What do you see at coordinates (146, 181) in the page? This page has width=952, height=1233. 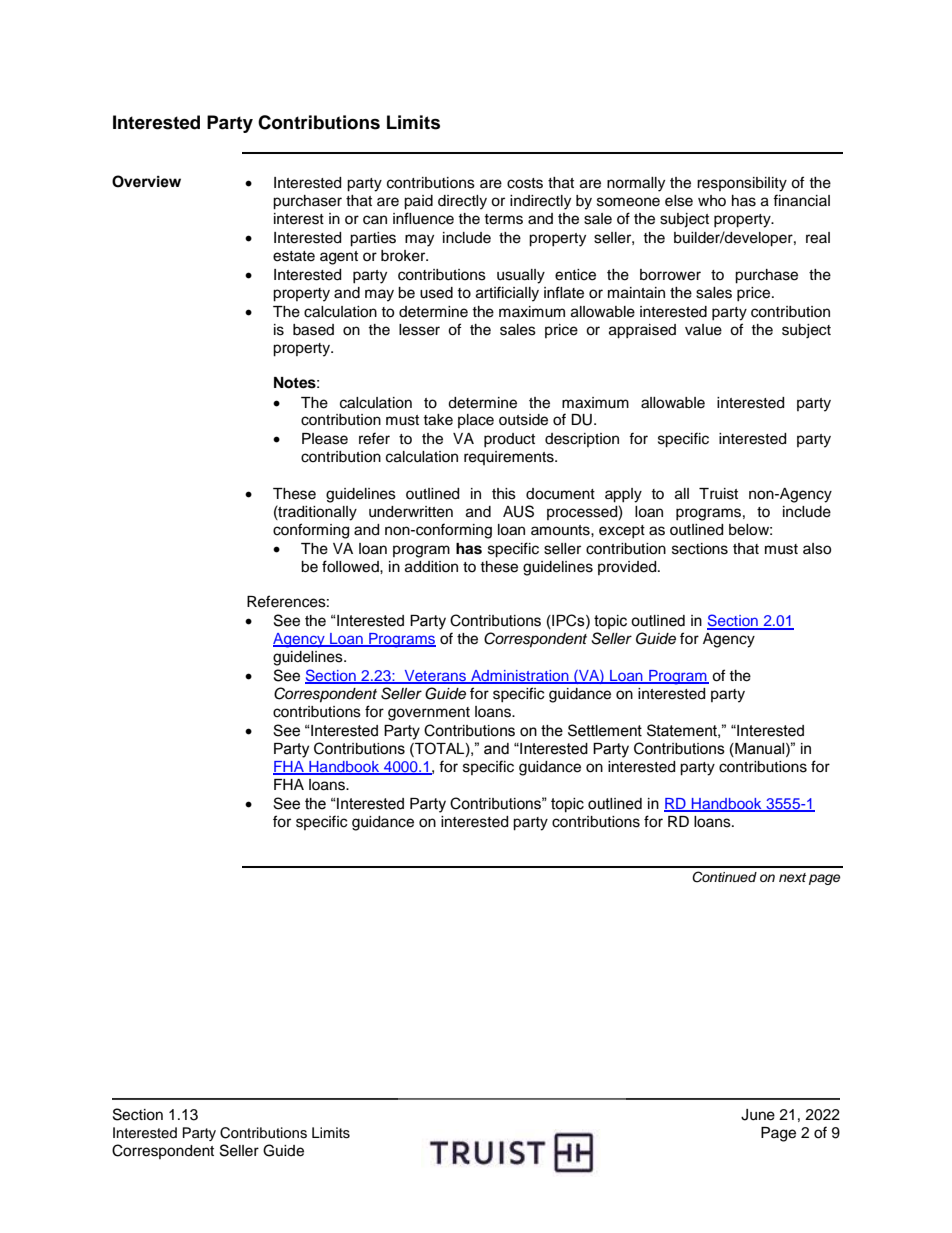 I see `Overview` at bounding box center [146, 181].
